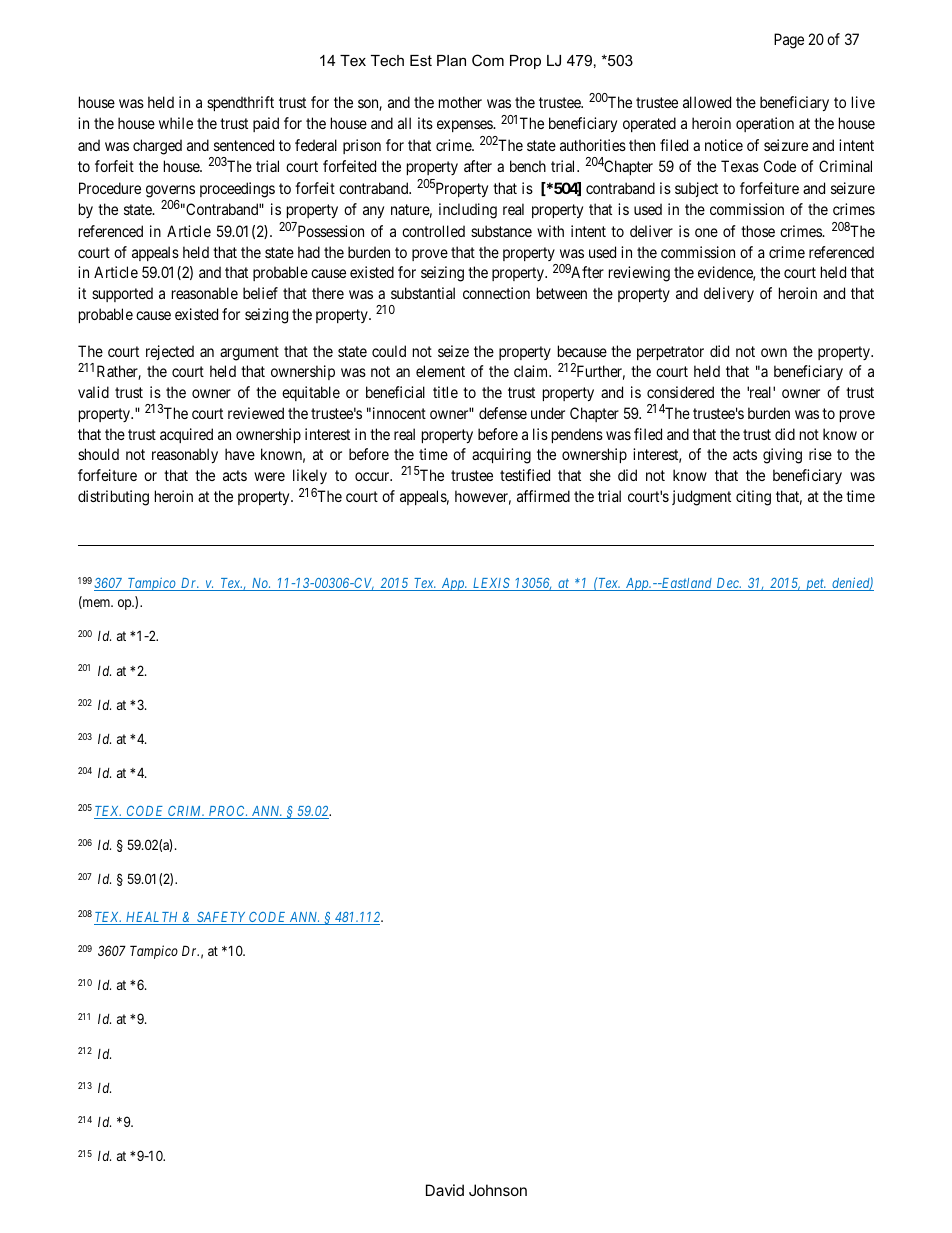  Describe the element at coordinates (152, 918) in the screenshot. I see `HEALTH` at that location.
